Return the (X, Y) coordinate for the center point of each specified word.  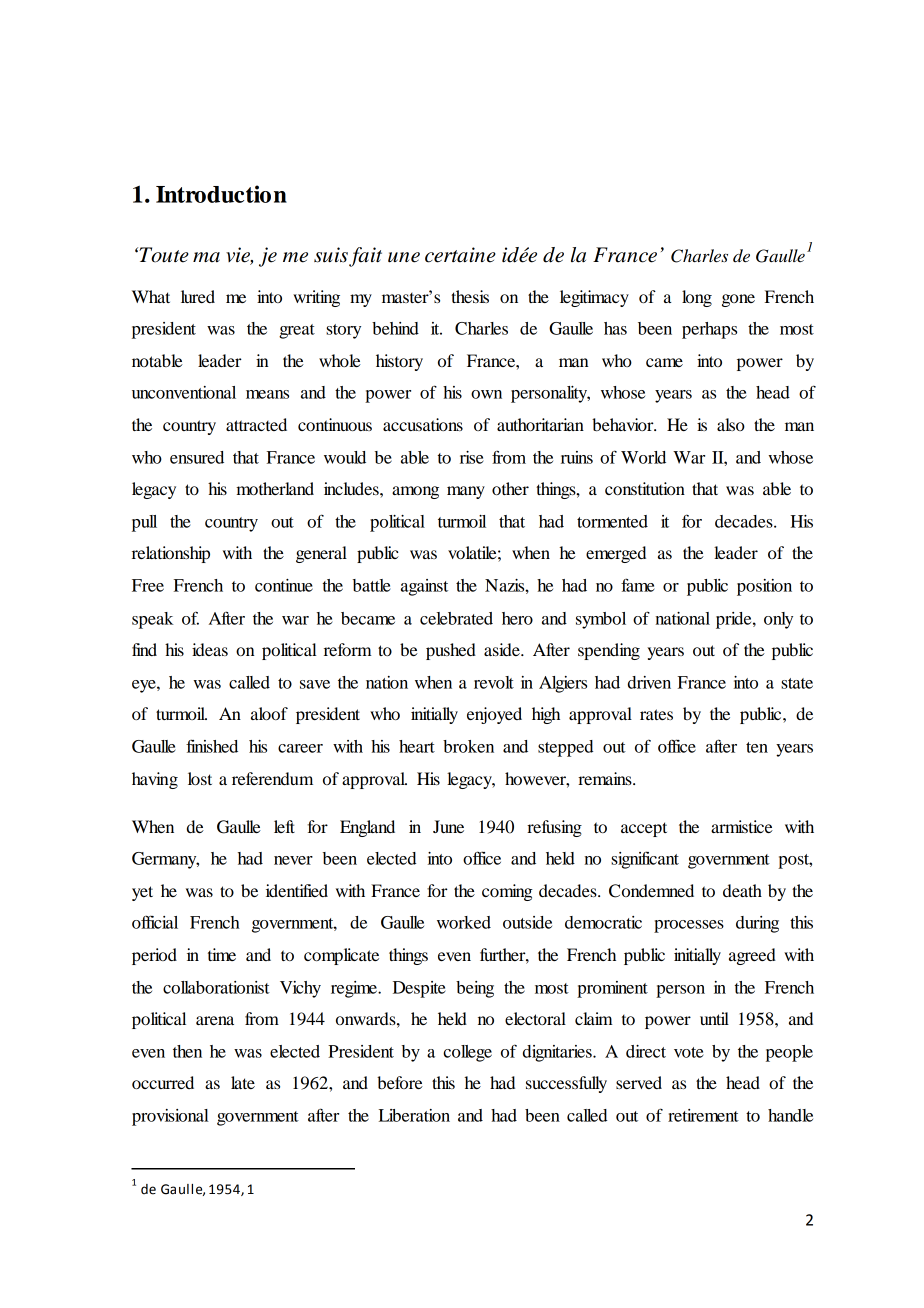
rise (472, 457)
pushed (451, 651)
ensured (197, 457)
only (778, 620)
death (742, 890)
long (697, 298)
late (243, 1082)
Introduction (221, 194)
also (731, 424)
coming (507, 892)
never (293, 860)
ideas (210, 649)
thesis (470, 296)
